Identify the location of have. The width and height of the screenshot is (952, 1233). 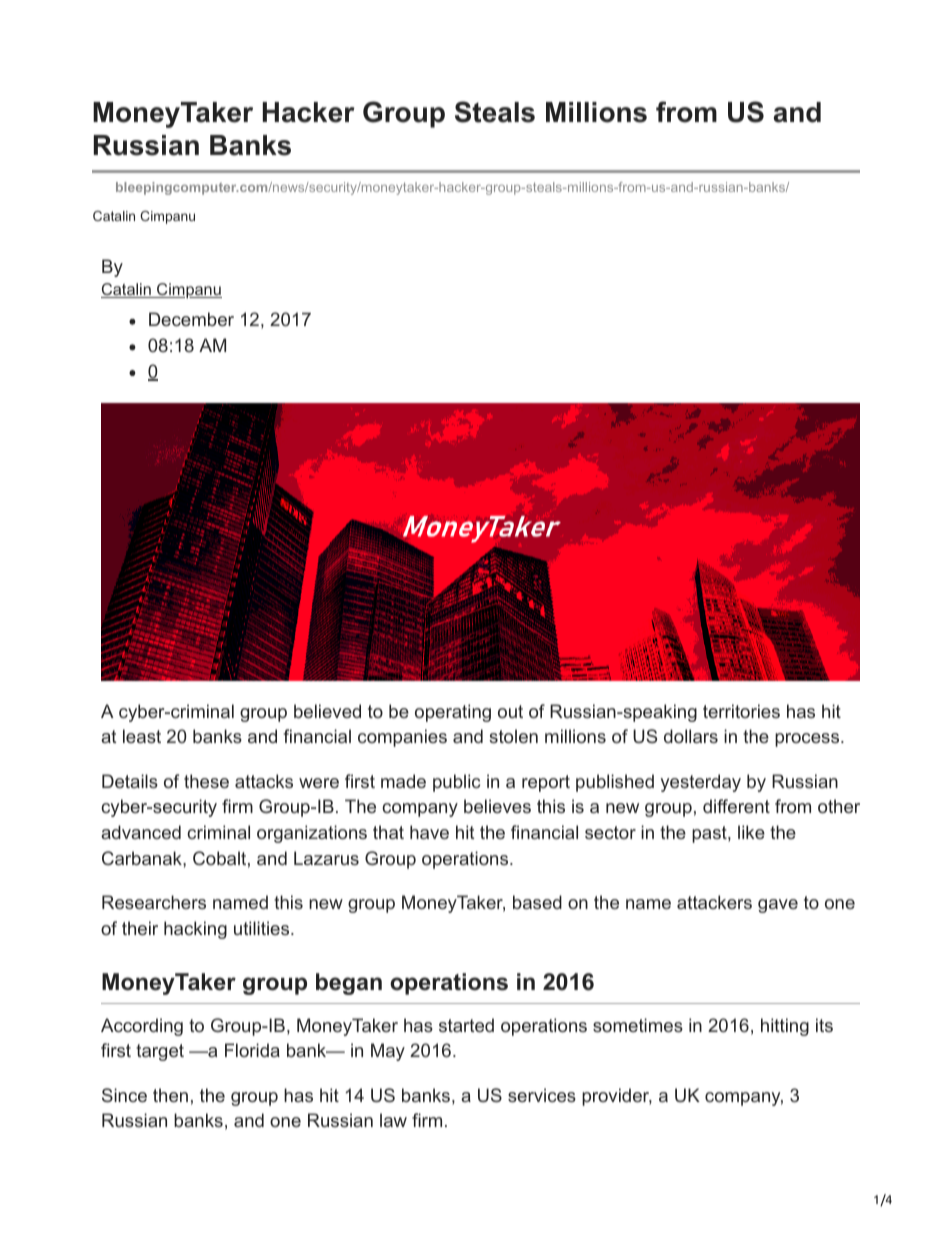
(429, 832).
